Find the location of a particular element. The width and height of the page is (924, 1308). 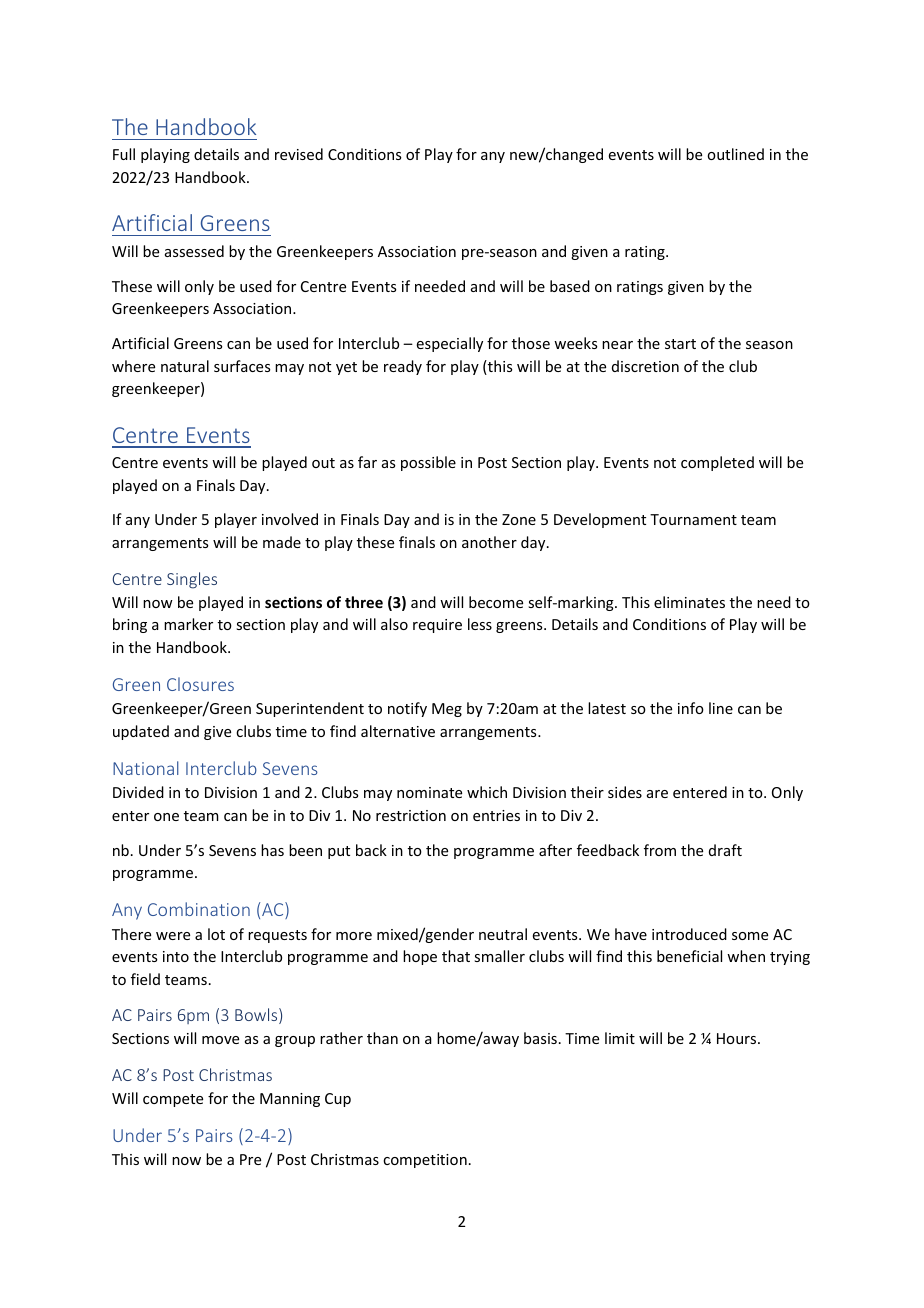

assessed is located at coordinates (194, 251).
